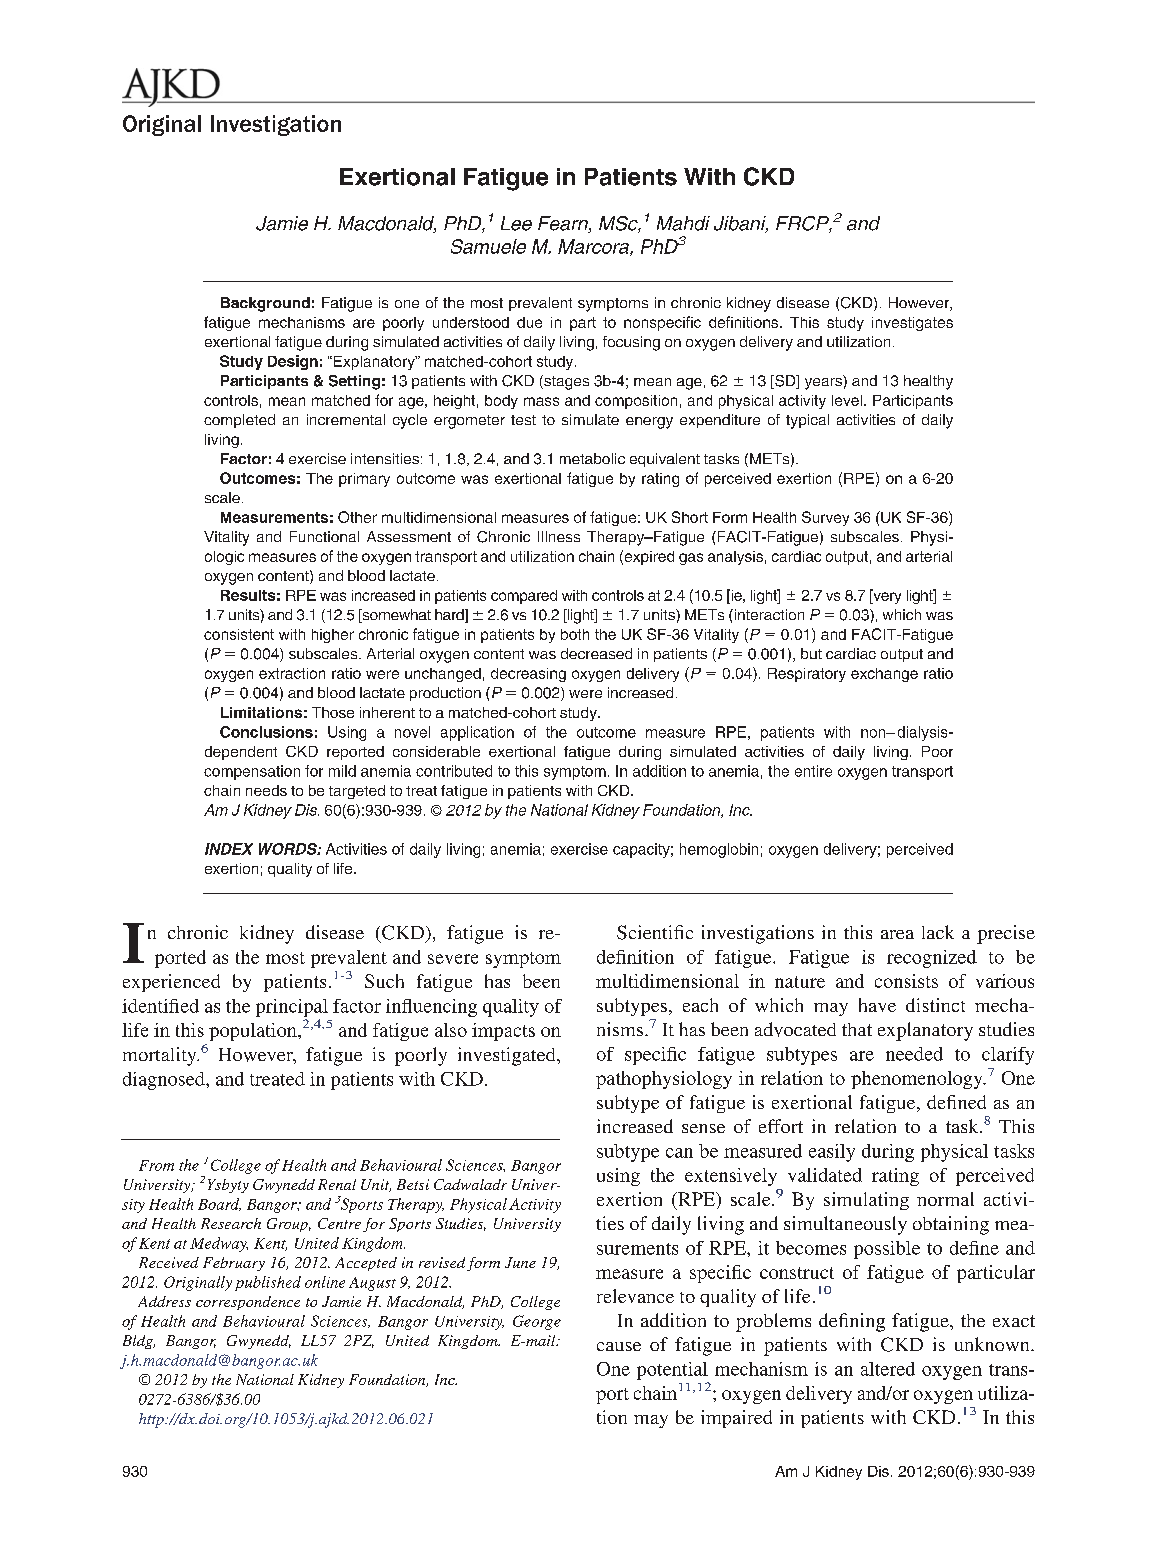 The width and height of the document is (1159, 1545). Describe the element at coordinates (592, 458) in the document. I see `metabolic` at that location.
